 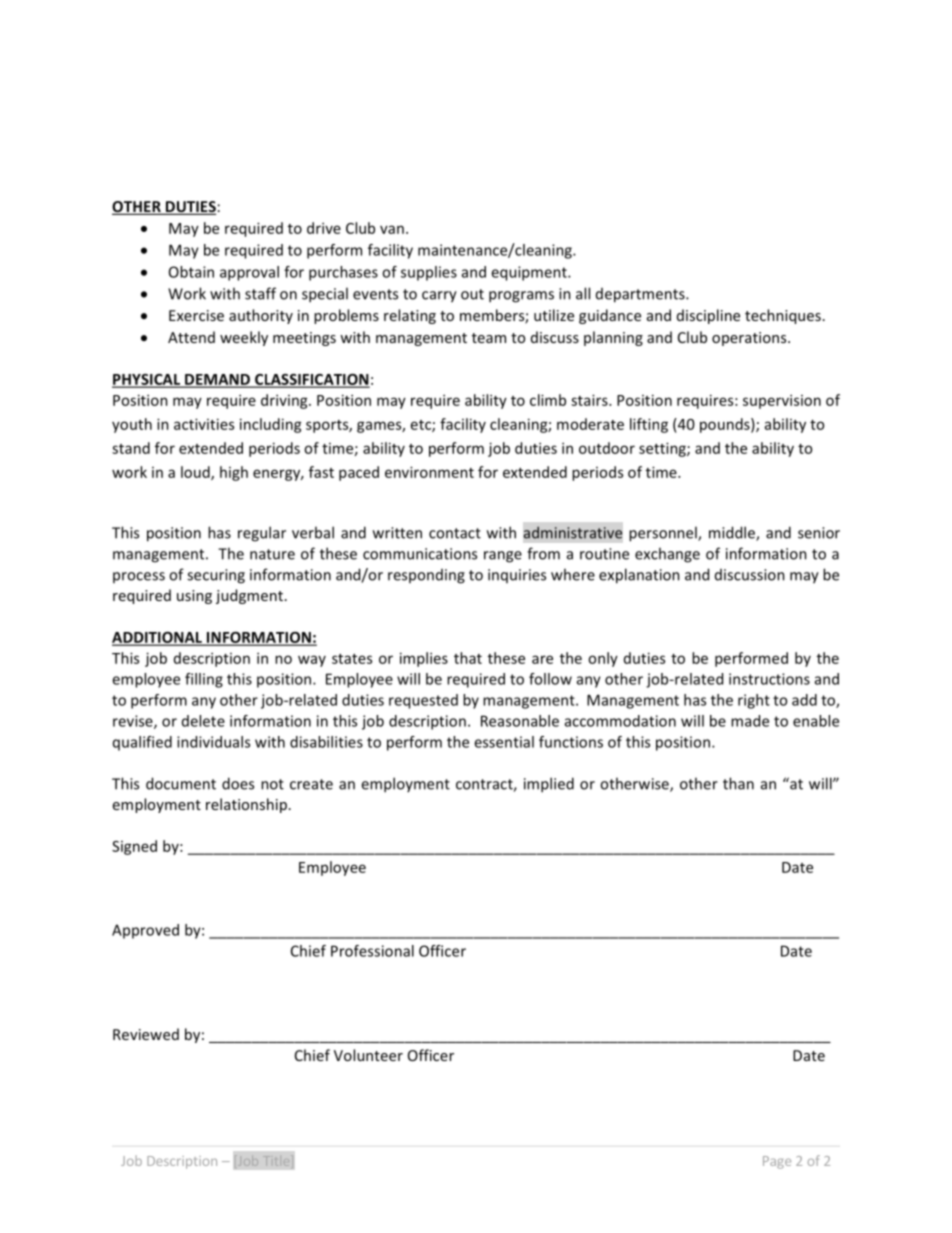 What do you see at coordinates (423, 701) in the screenshot?
I see `requested` at bounding box center [423, 701].
